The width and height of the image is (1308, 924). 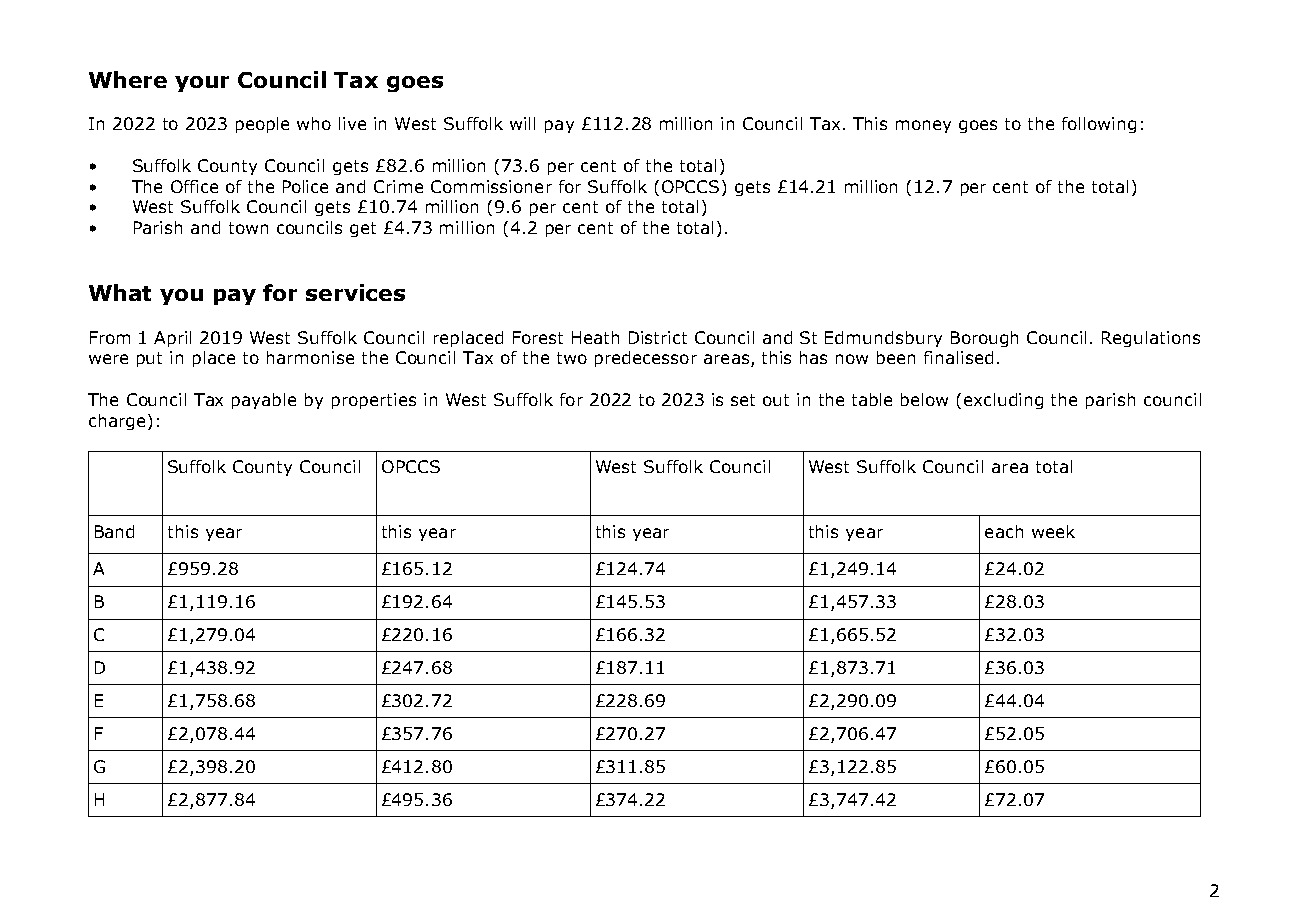 I want to click on What, so click(x=120, y=292).
